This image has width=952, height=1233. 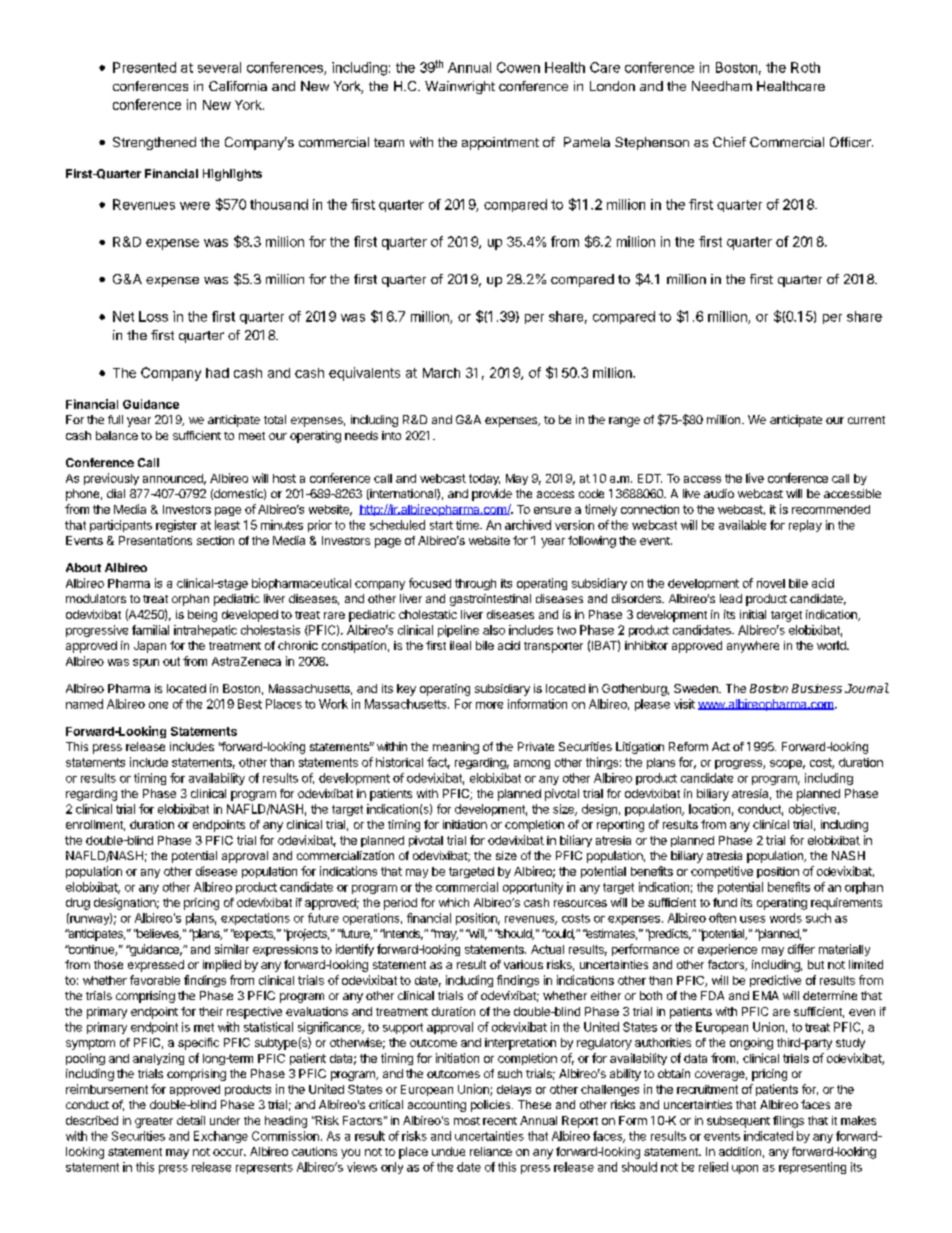 I want to click on balance, so click(x=117, y=435).
